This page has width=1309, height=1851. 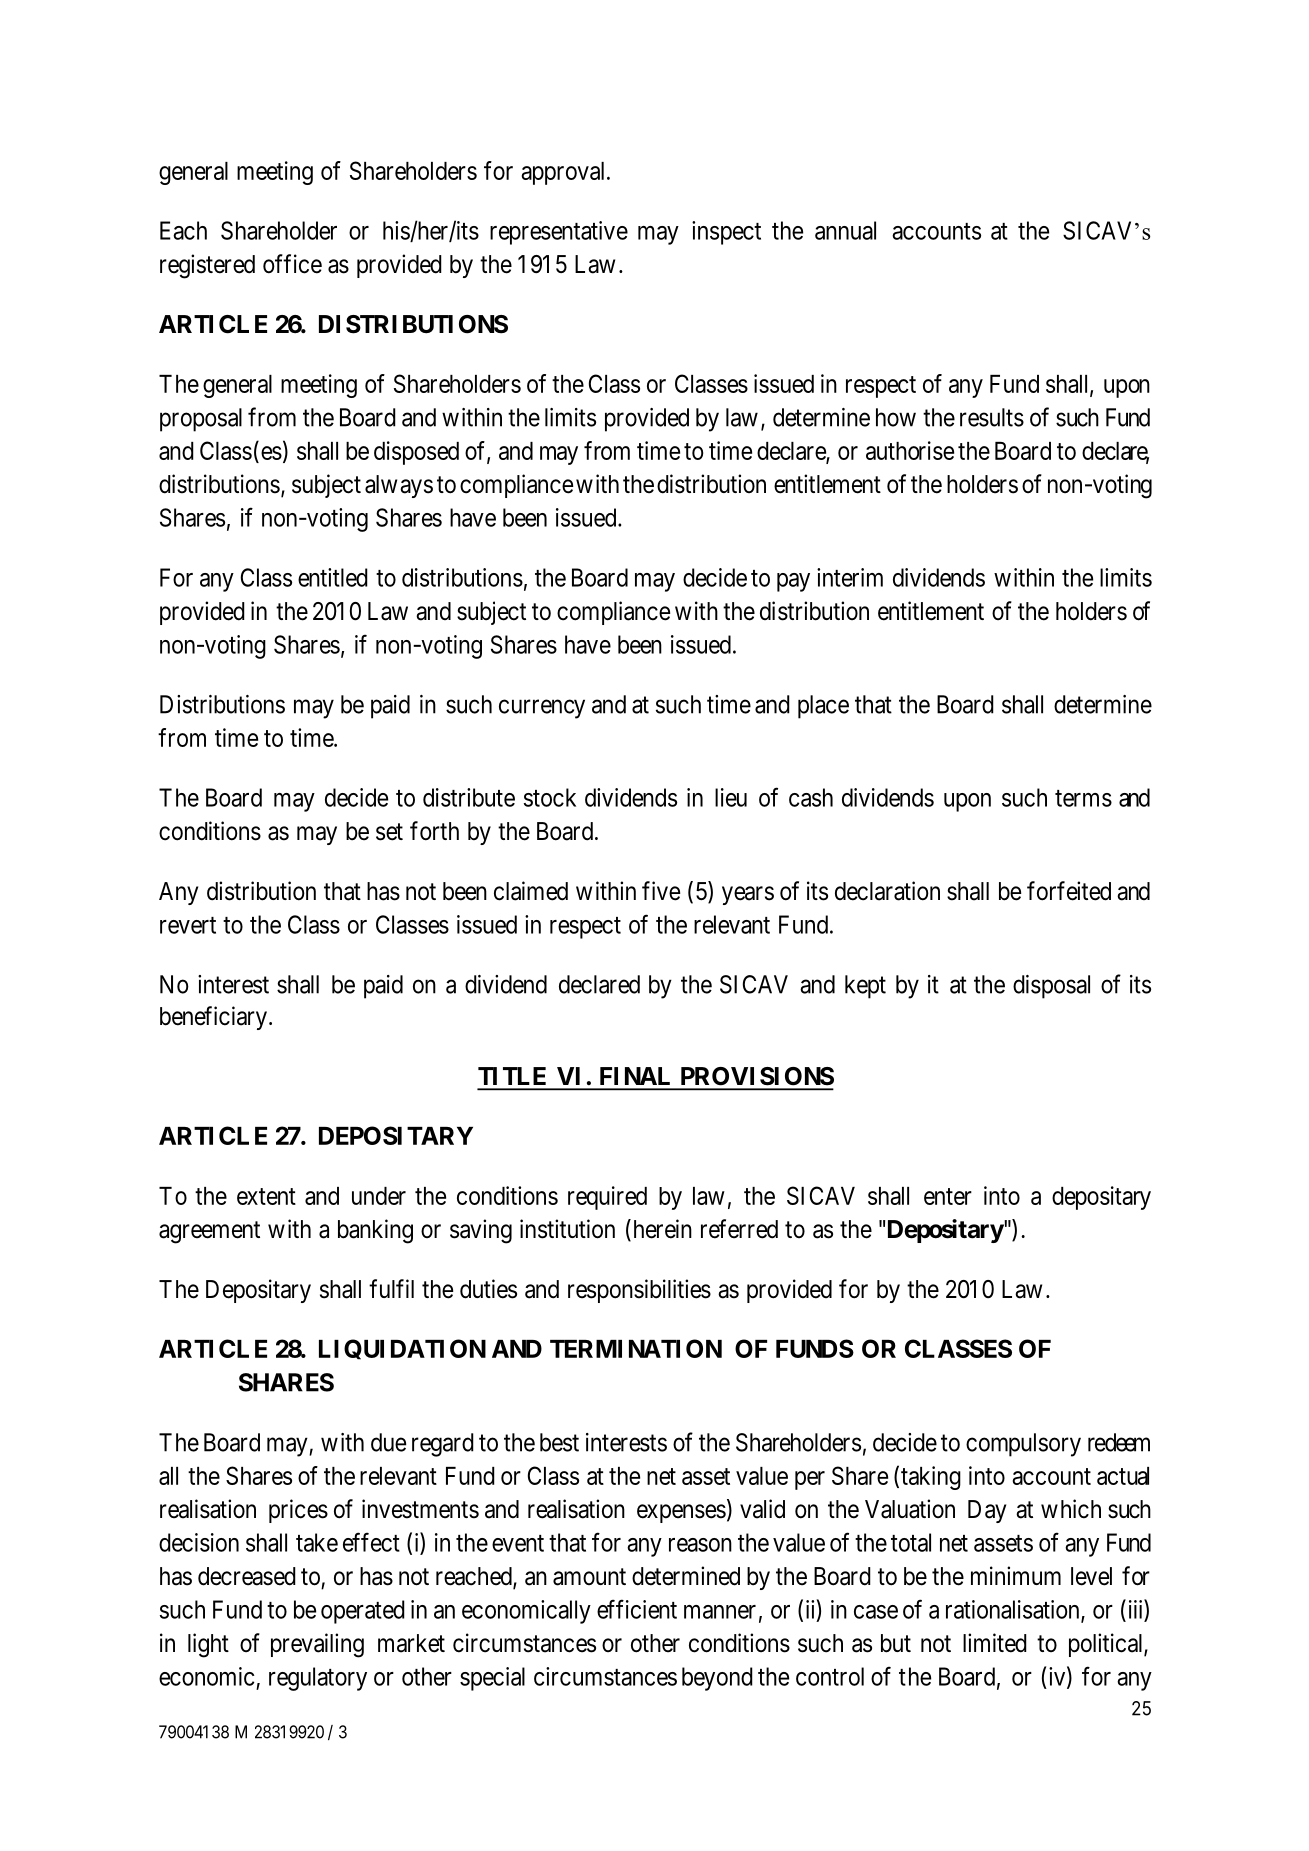 I want to click on prevailing, so click(x=317, y=1645).
